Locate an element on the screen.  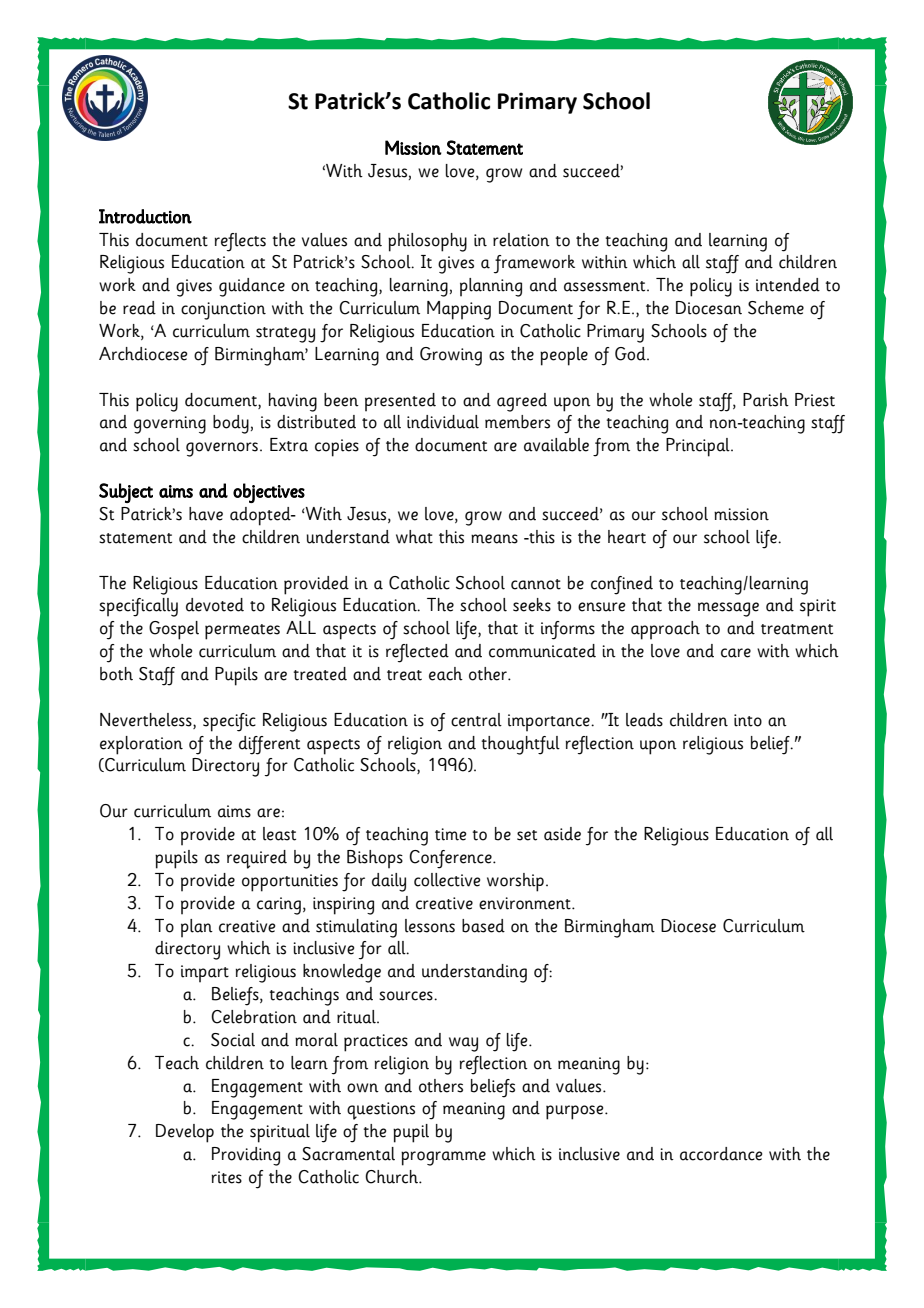
intended is located at coordinates (788, 285).
